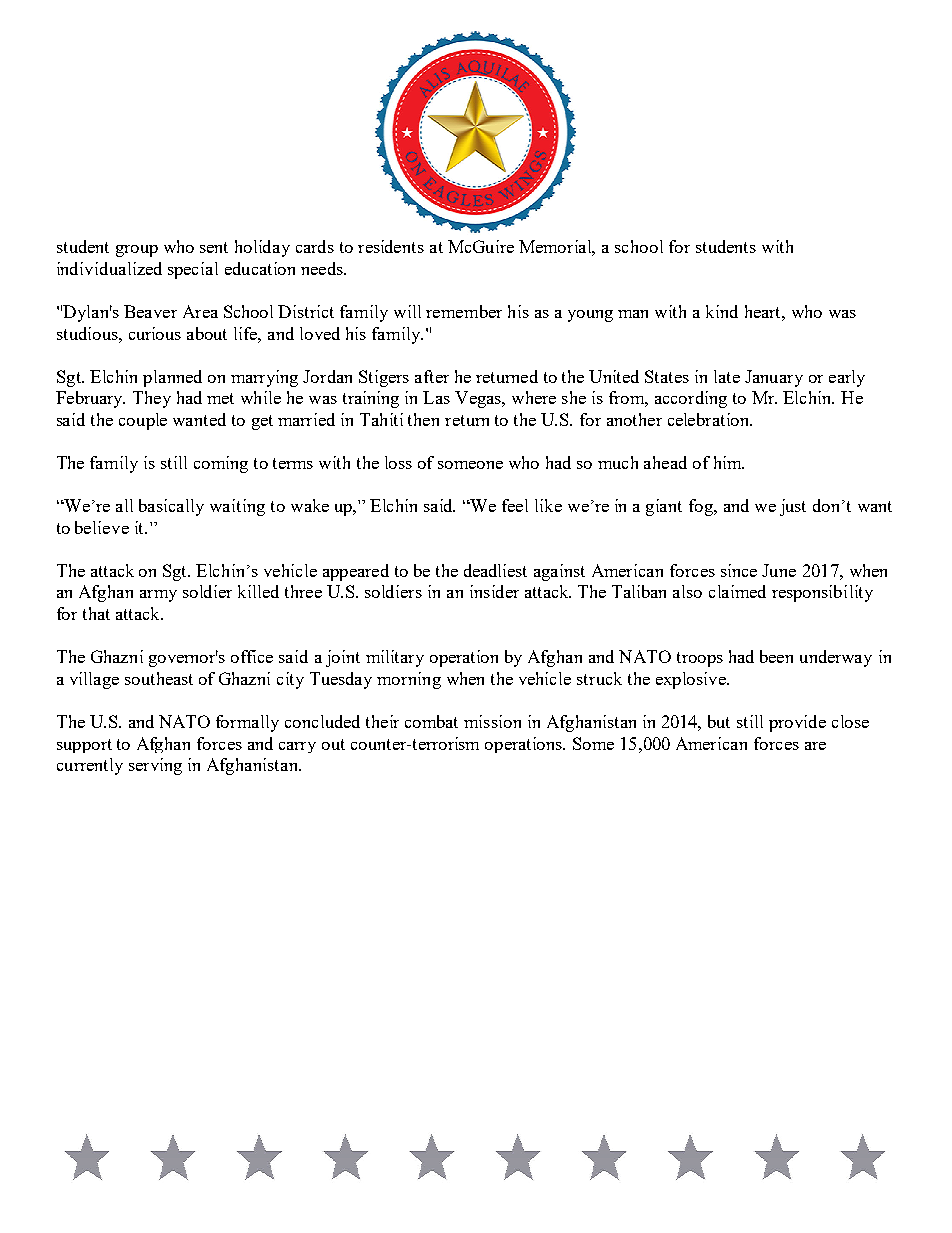  Describe the element at coordinates (494, 591) in the screenshot. I see `insider` at that location.
